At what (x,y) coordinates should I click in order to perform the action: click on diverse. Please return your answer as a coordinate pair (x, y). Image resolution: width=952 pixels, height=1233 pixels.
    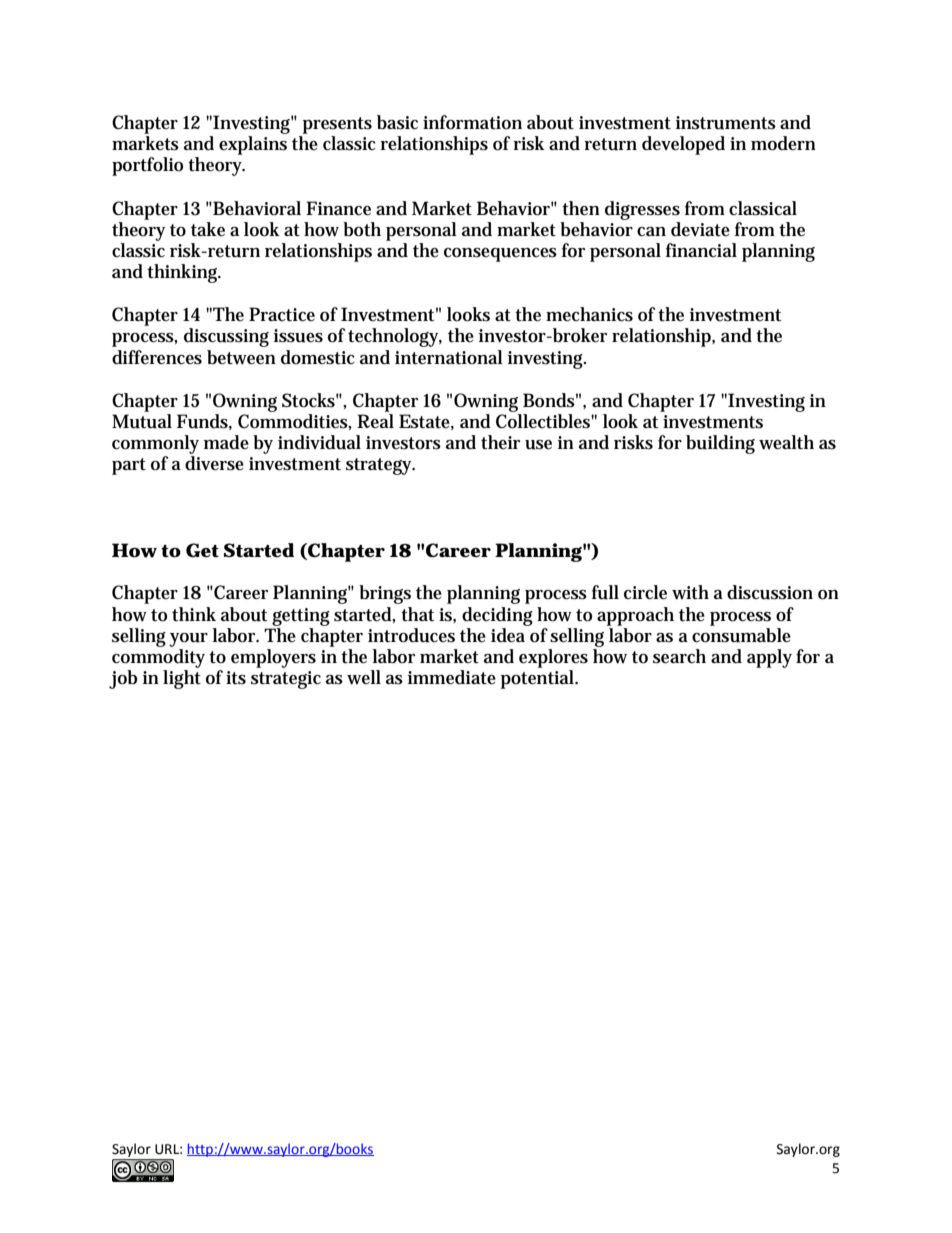
    Looking at the image, I should click on (214, 463).
